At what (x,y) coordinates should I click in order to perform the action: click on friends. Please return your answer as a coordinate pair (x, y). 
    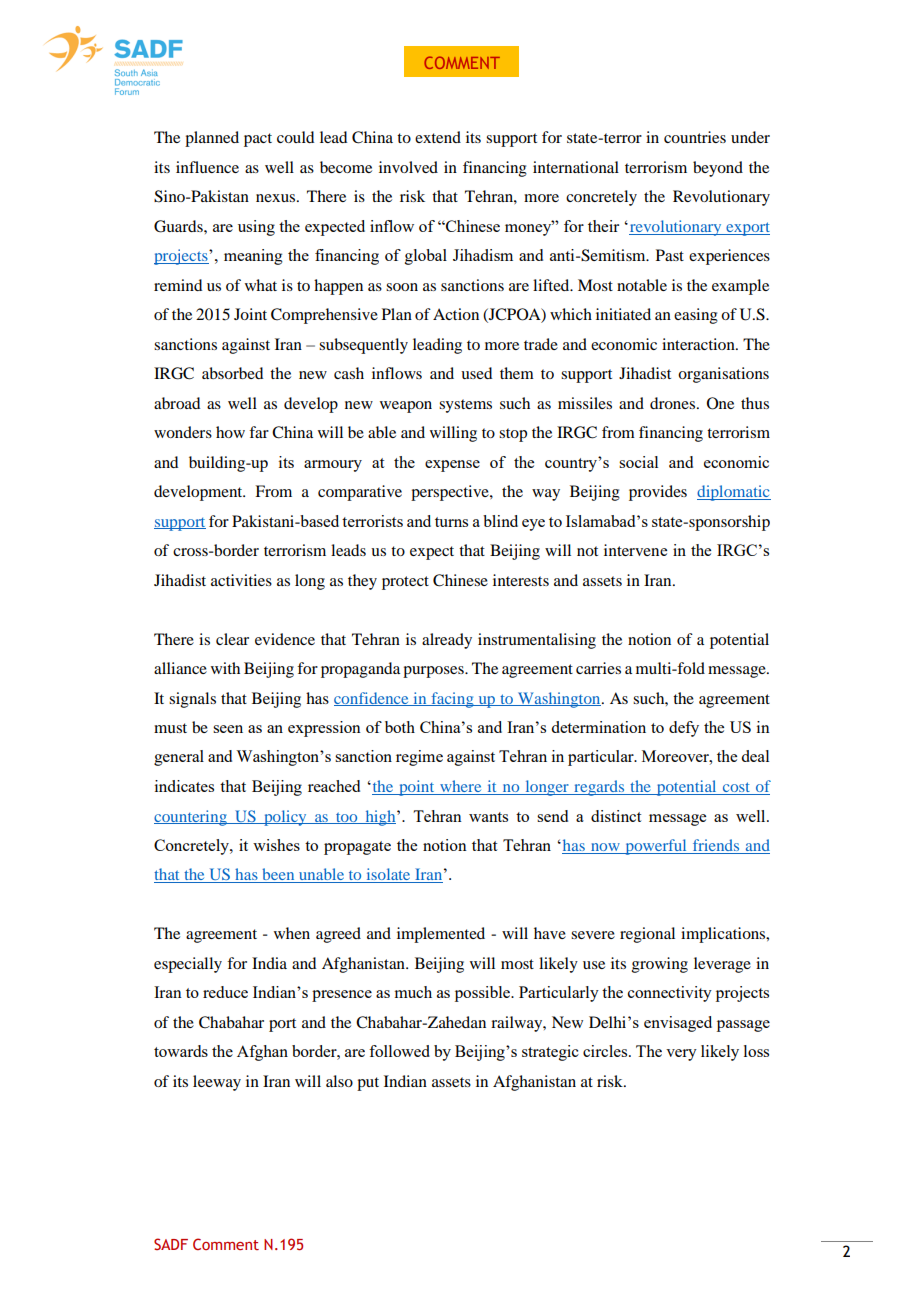
    Looking at the image, I should click on (716, 846).
